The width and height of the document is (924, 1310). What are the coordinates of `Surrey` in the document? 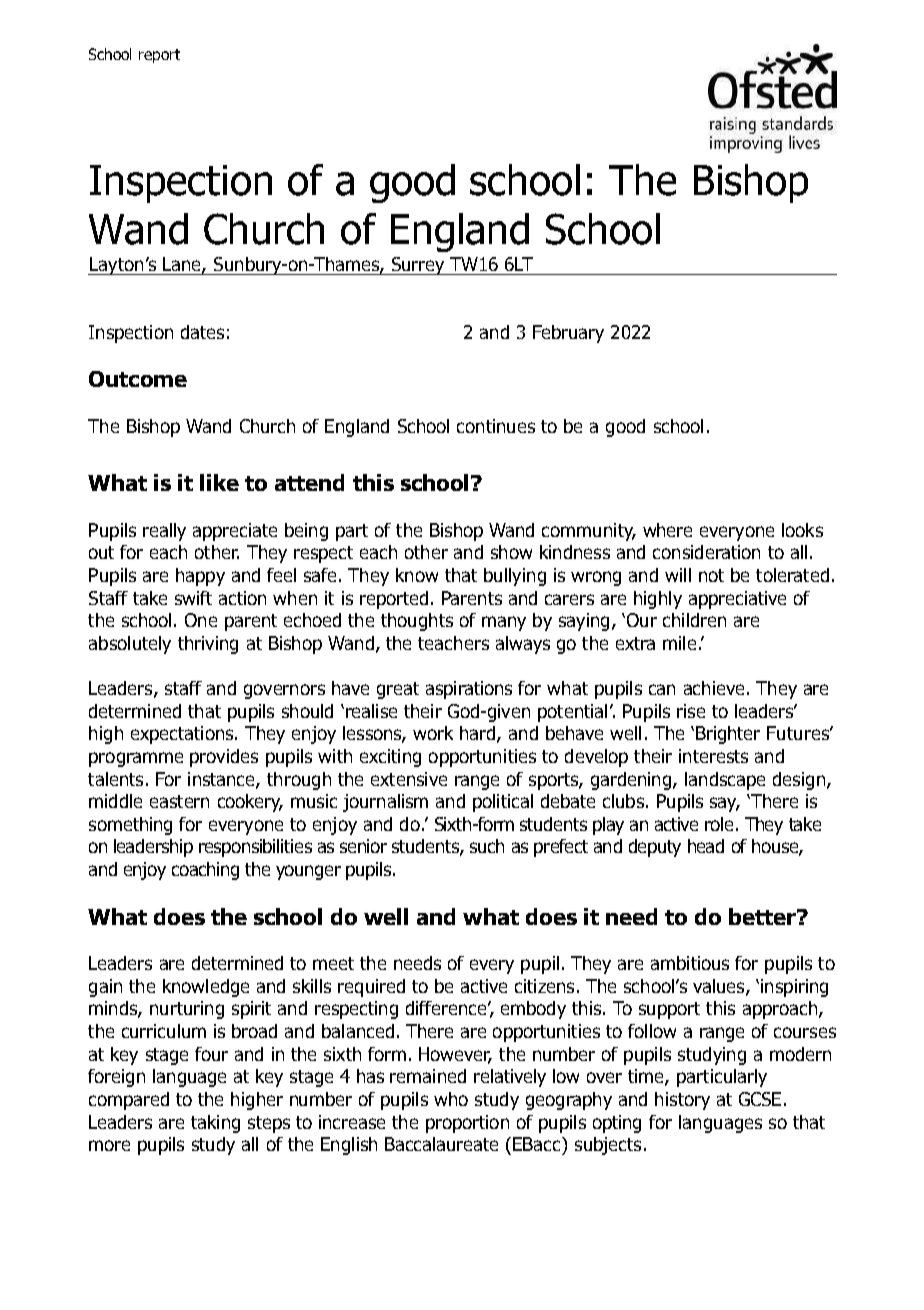 It's located at (418, 266).
